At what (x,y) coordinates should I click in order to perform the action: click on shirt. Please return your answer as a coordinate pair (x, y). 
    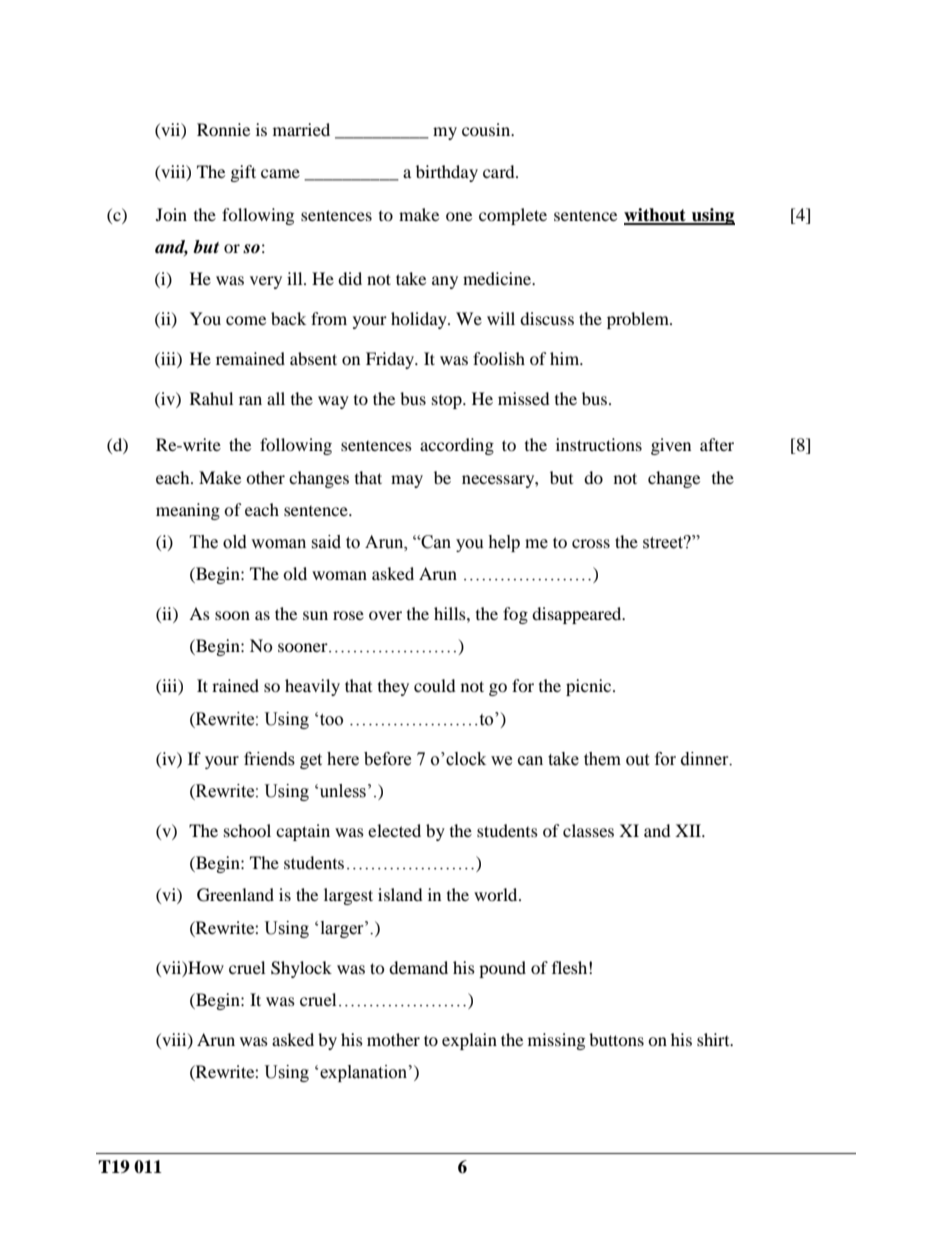
    Looking at the image, I should click on (714, 1039).
